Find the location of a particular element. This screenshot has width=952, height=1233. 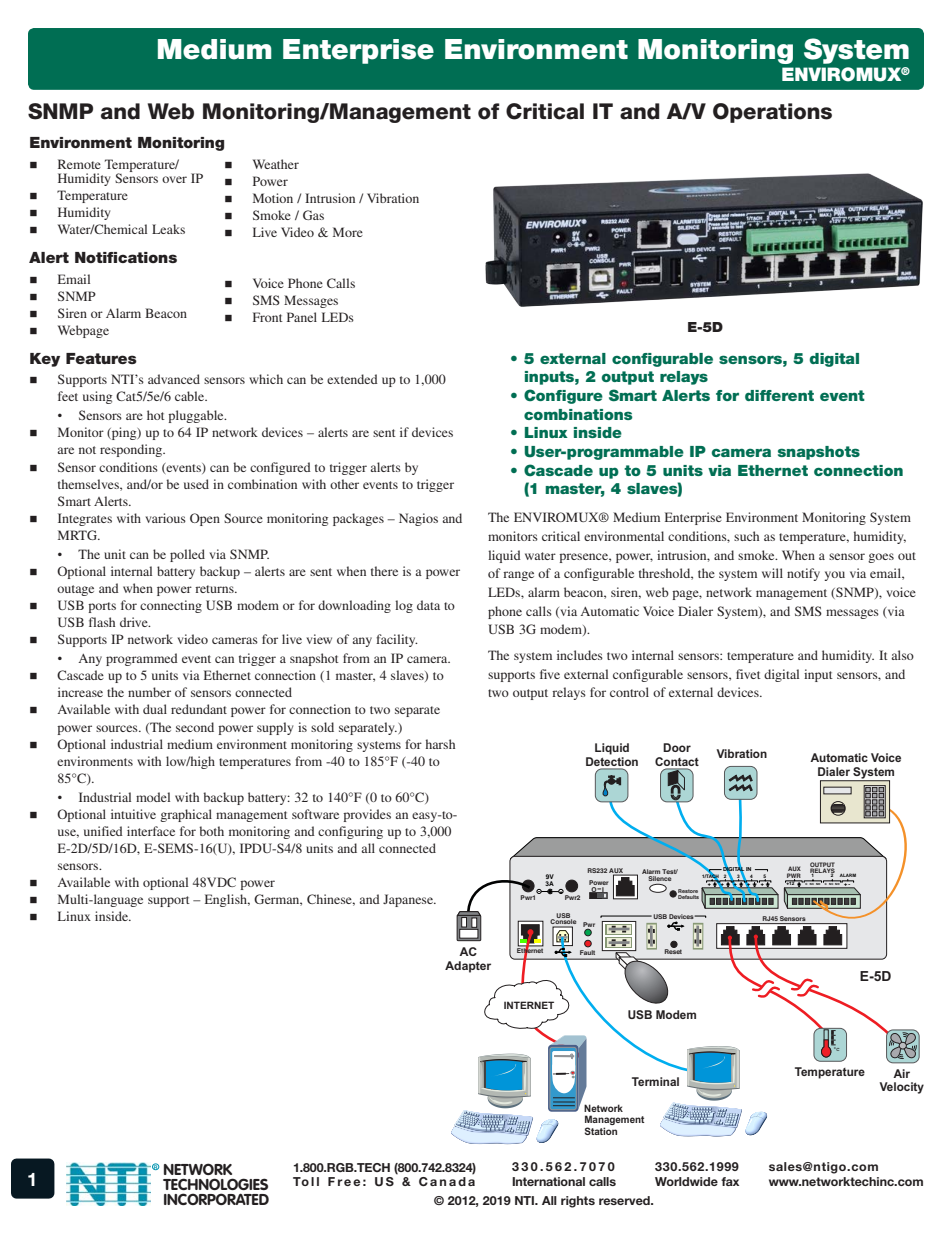

International is located at coordinates (548, 1181).
